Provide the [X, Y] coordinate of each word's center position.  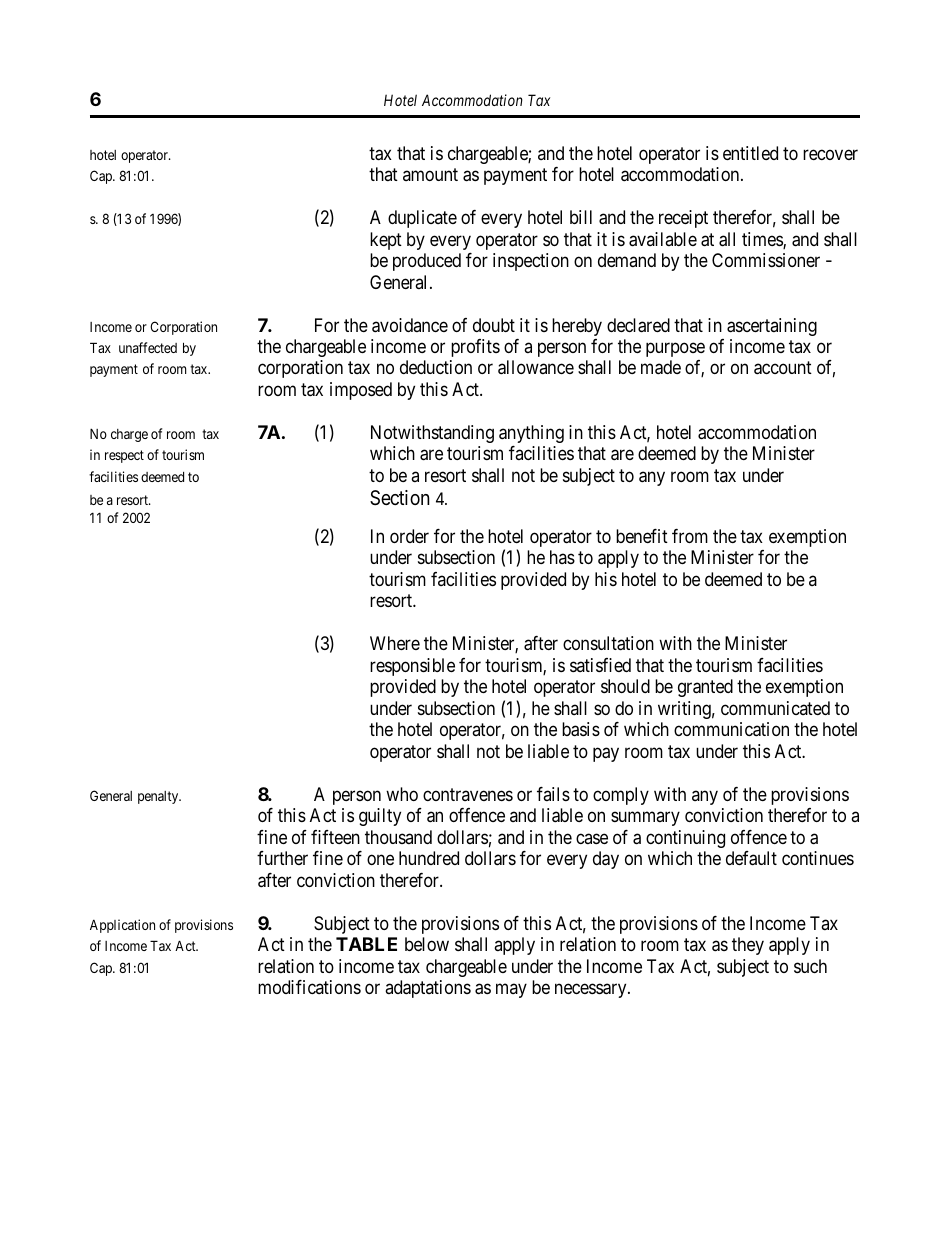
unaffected [148, 347]
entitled [750, 153]
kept [386, 241]
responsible [412, 667]
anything [531, 434]
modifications [309, 987]
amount [430, 174]
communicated [775, 708]
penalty [159, 797]
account [783, 368]
